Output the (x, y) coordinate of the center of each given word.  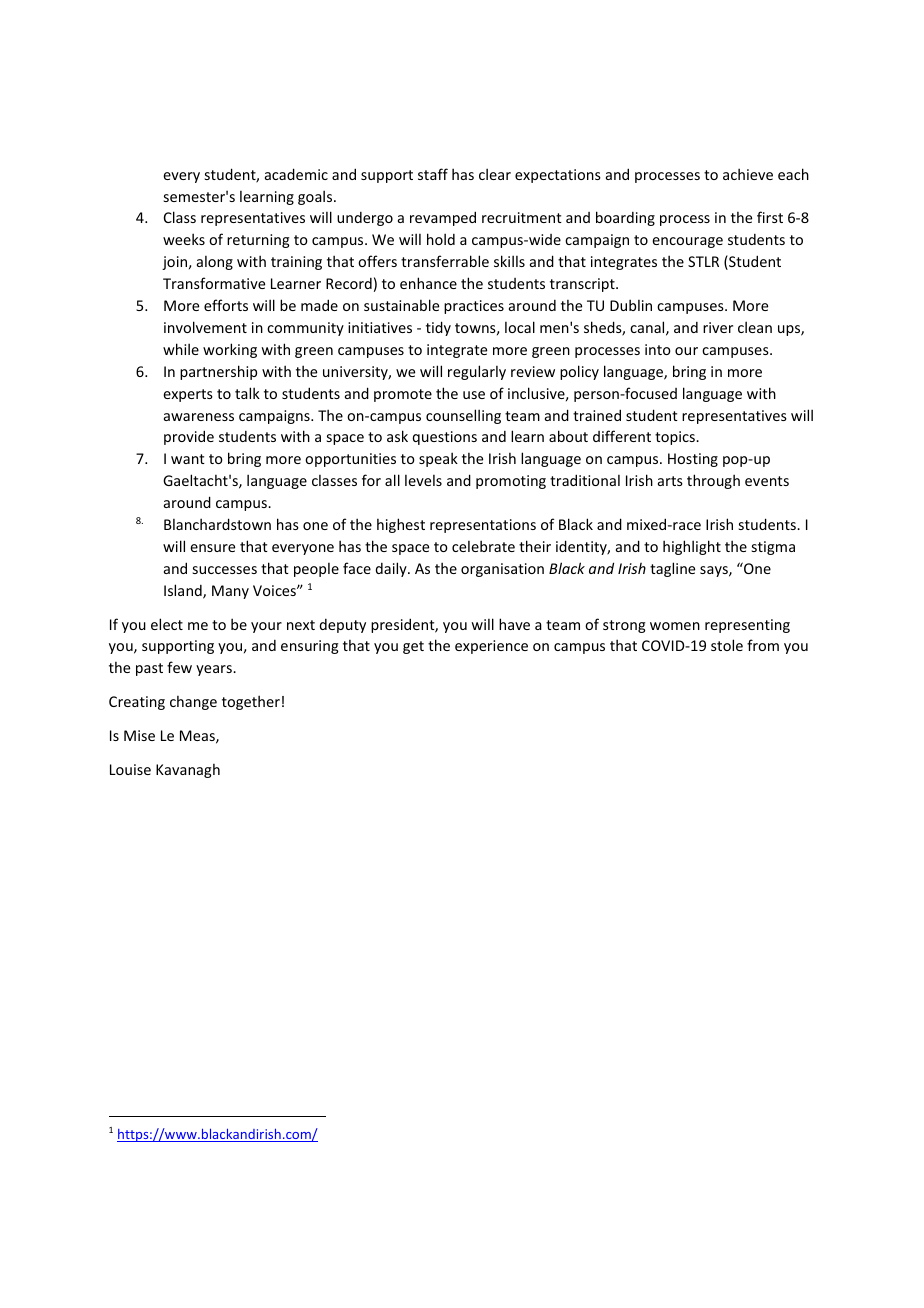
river (718, 327)
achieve (748, 174)
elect (167, 624)
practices (474, 307)
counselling (463, 416)
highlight (692, 547)
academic (296, 174)
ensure (212, 548)
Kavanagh (188, 771)
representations (483, 526)
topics (676, 438)
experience (491, 647)
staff (433, 174)
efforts (226, 305)
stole (727, 645)
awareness (199, 417)
